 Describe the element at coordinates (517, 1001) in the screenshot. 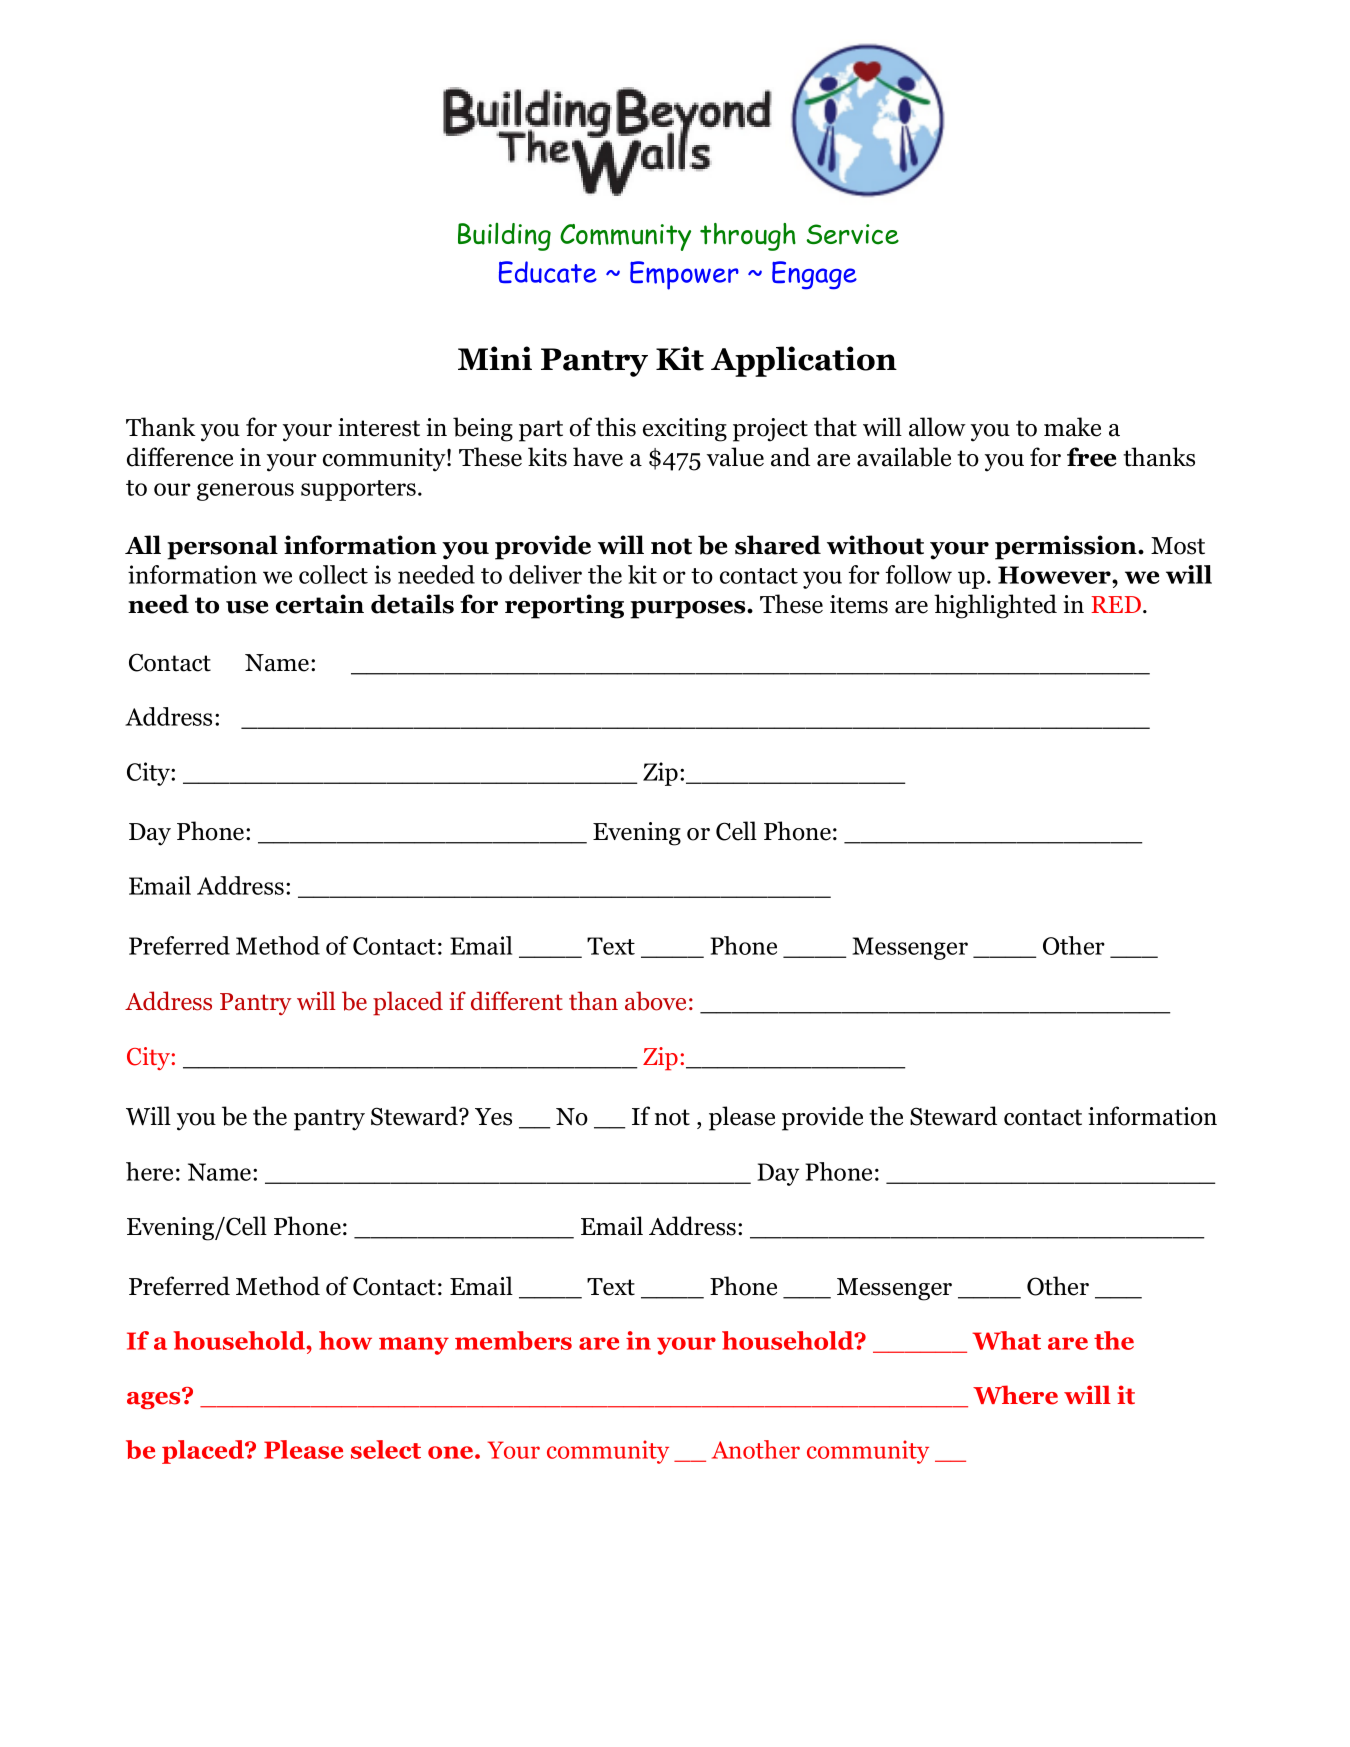

I see `different` at that location.
